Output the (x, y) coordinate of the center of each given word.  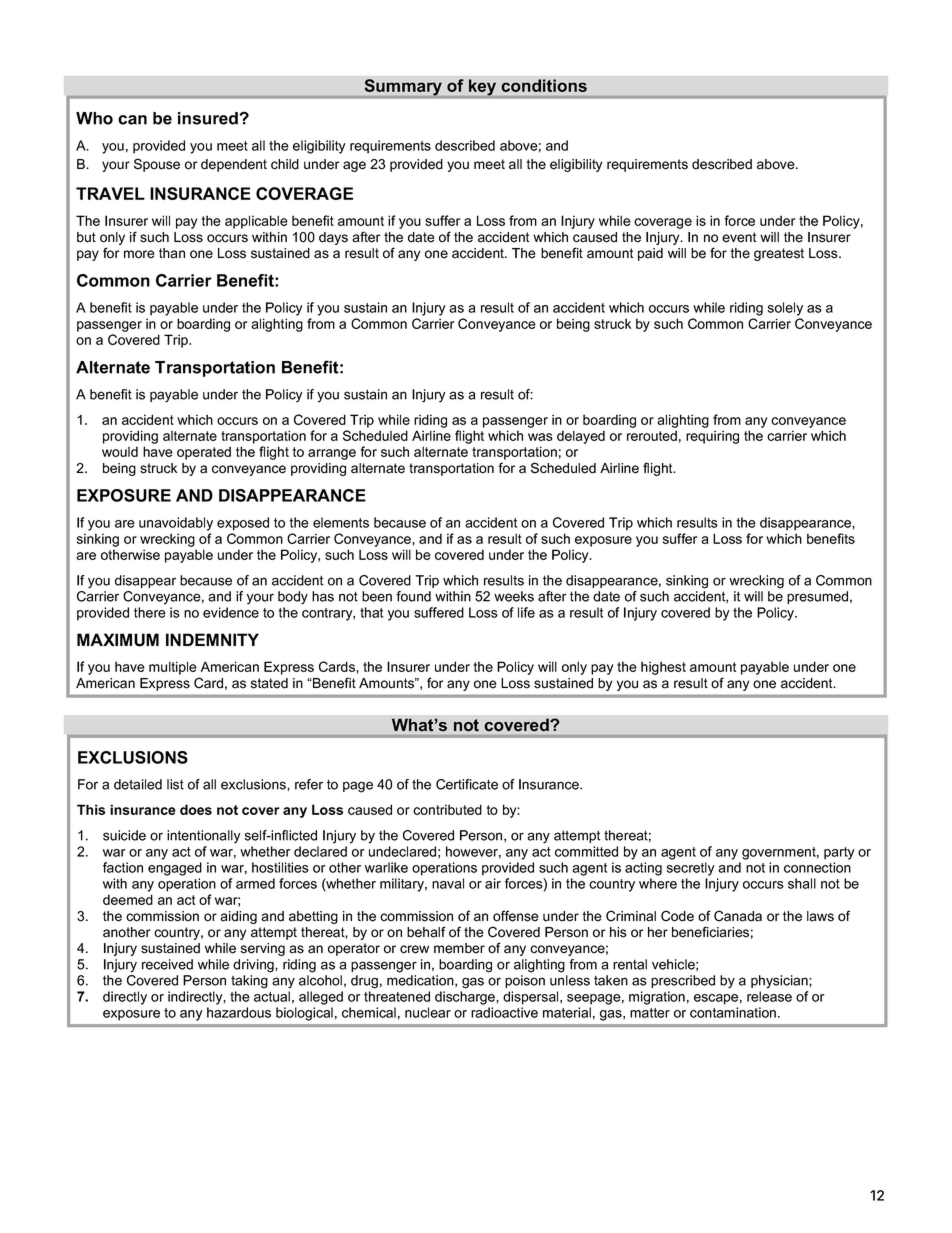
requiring (712, 437)
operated (204, 453)
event (739, 237)
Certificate (467, 784)
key (483, 88)
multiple (173, 668)
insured (209, 118)
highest (663, 668)
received (167, 964)
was (540, 437)
